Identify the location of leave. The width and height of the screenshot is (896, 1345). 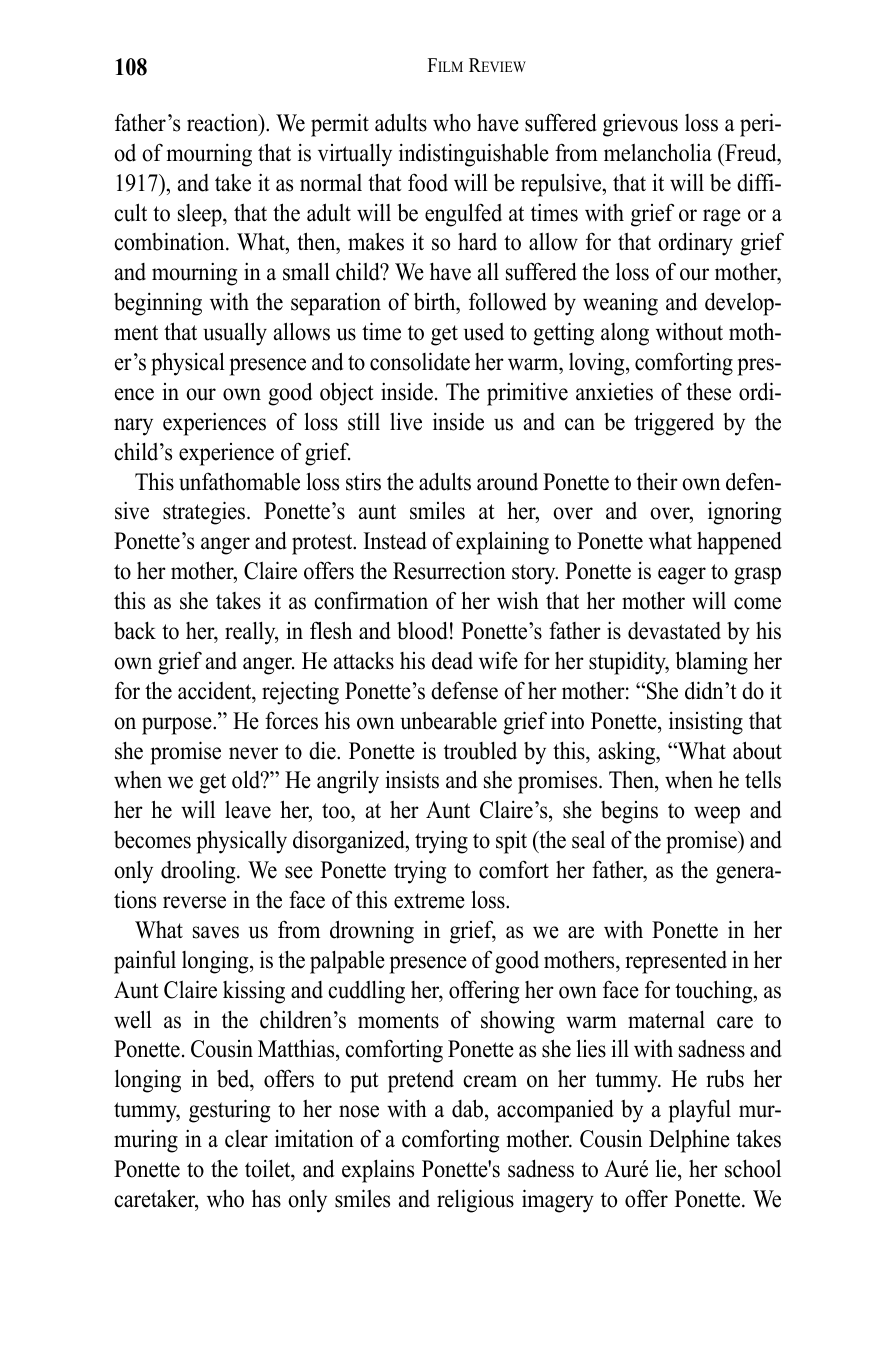
(248, 810).
